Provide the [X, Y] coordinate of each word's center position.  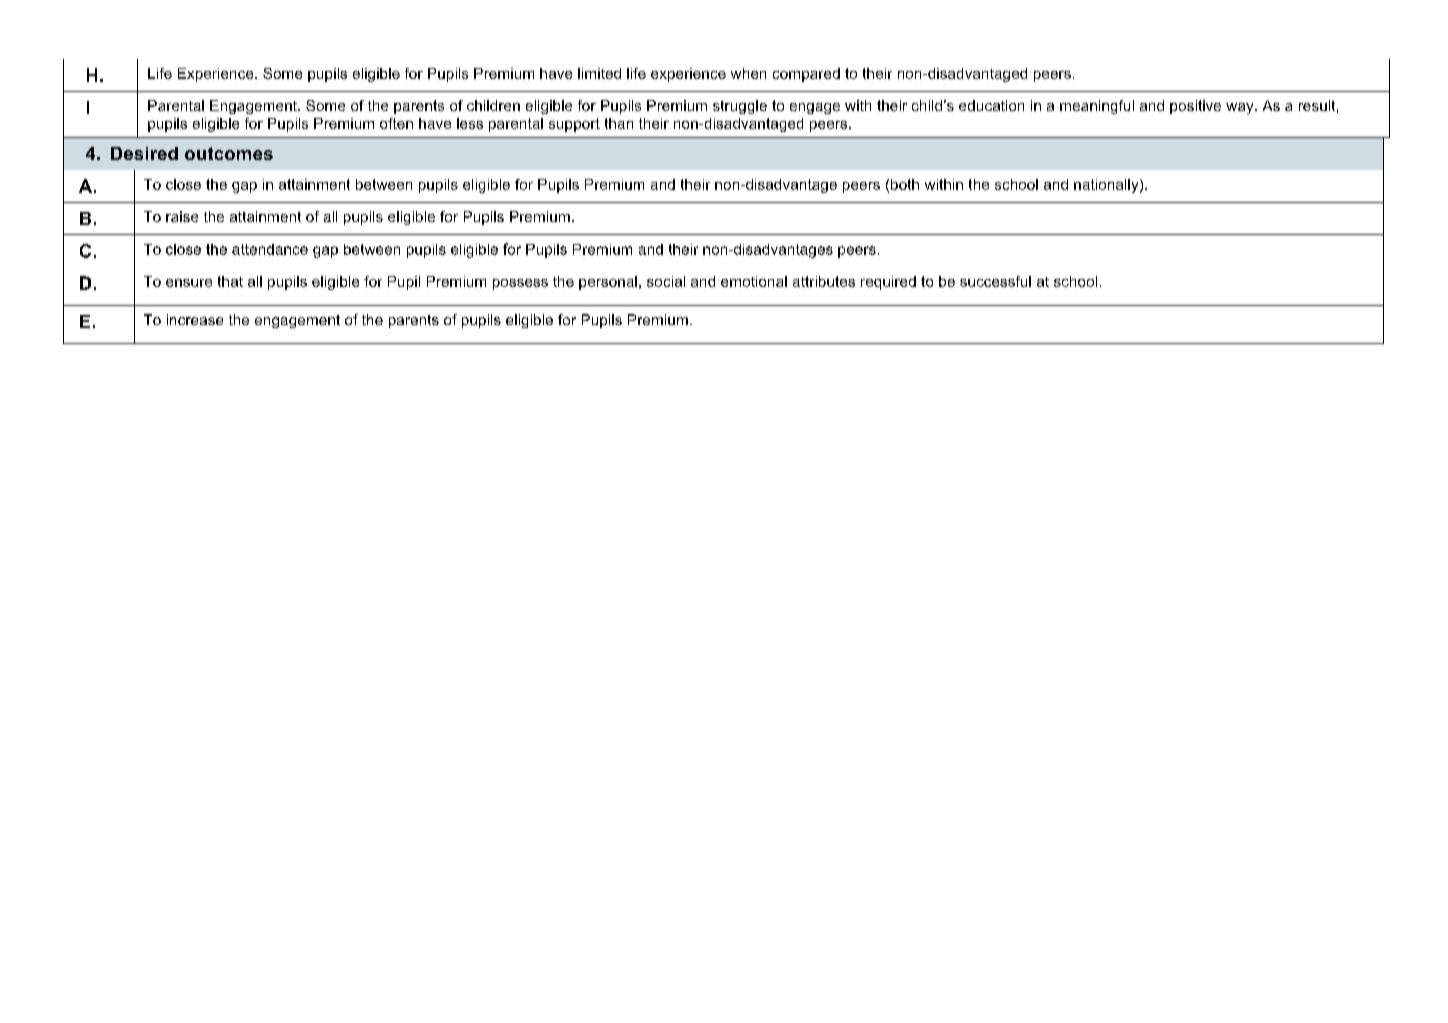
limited [599, 73]
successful [995, 281]
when [748, 73]
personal [608, 283]
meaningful [1097, 107]
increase [195, 319]
